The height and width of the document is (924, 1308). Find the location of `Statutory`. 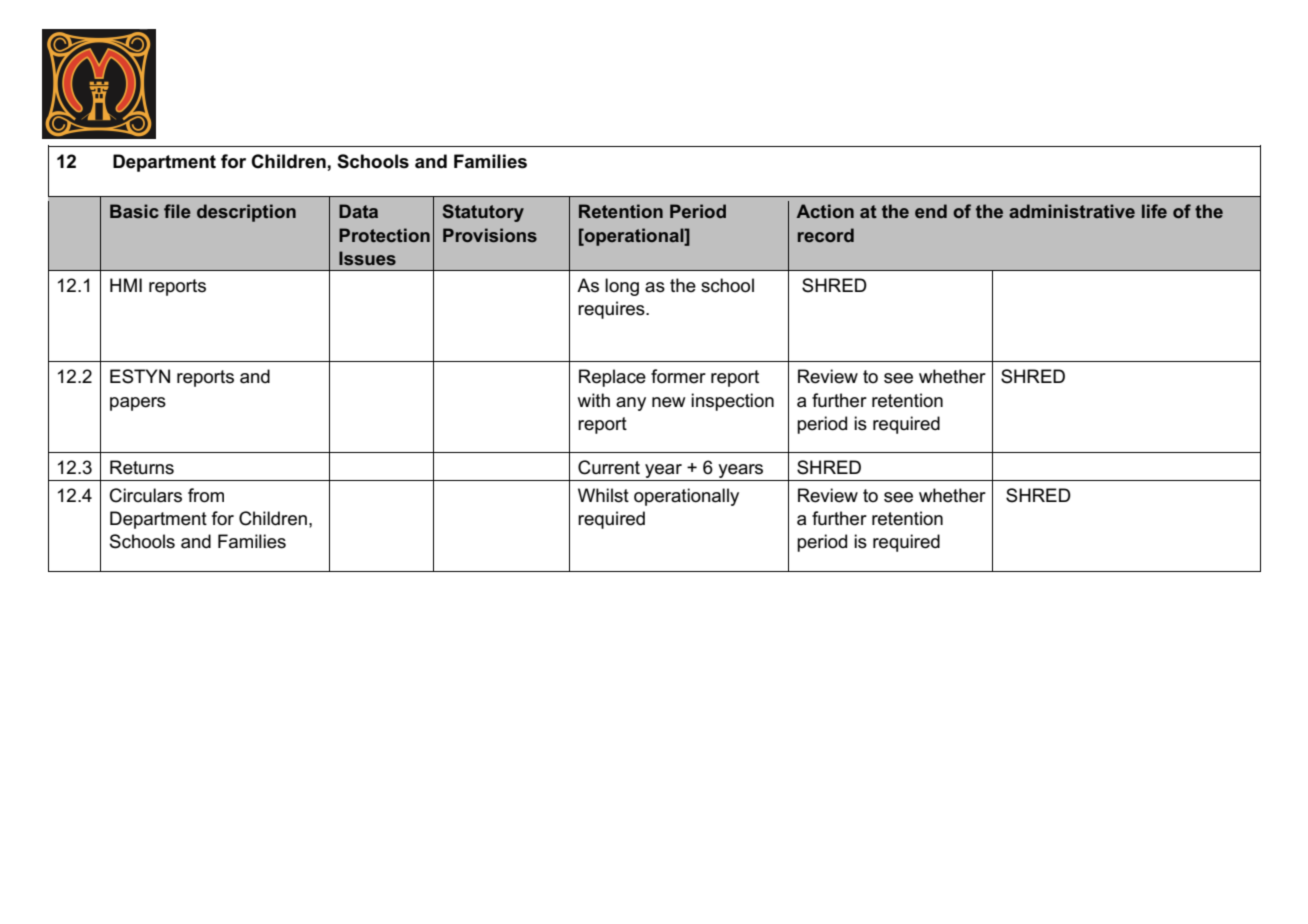

Statutory is located at coordinates (483, 213).
